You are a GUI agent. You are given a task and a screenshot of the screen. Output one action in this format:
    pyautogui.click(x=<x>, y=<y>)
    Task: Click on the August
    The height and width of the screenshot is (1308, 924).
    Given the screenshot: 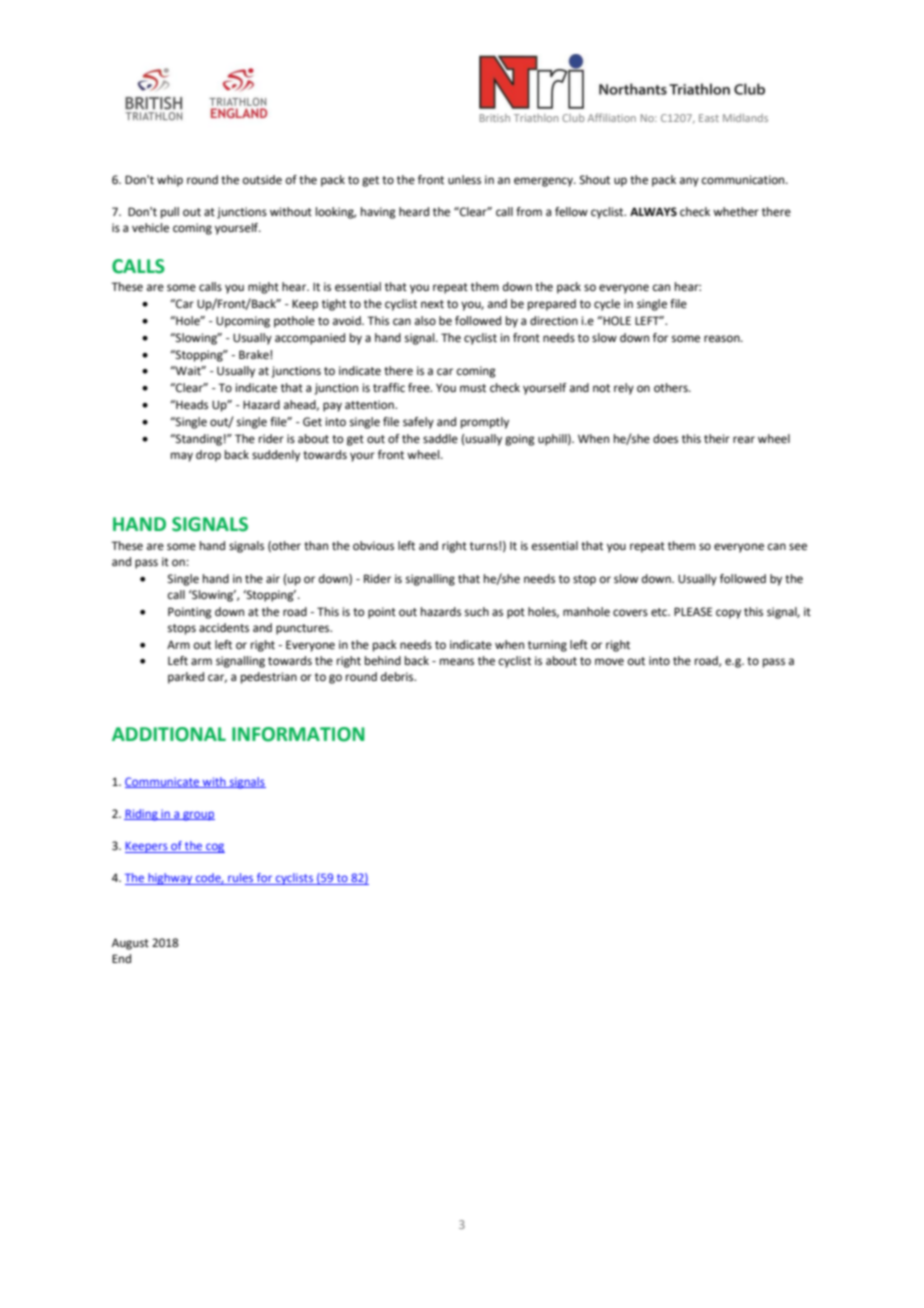 What is the action you would take?
    pyautogui.click(x=130, y=944)
